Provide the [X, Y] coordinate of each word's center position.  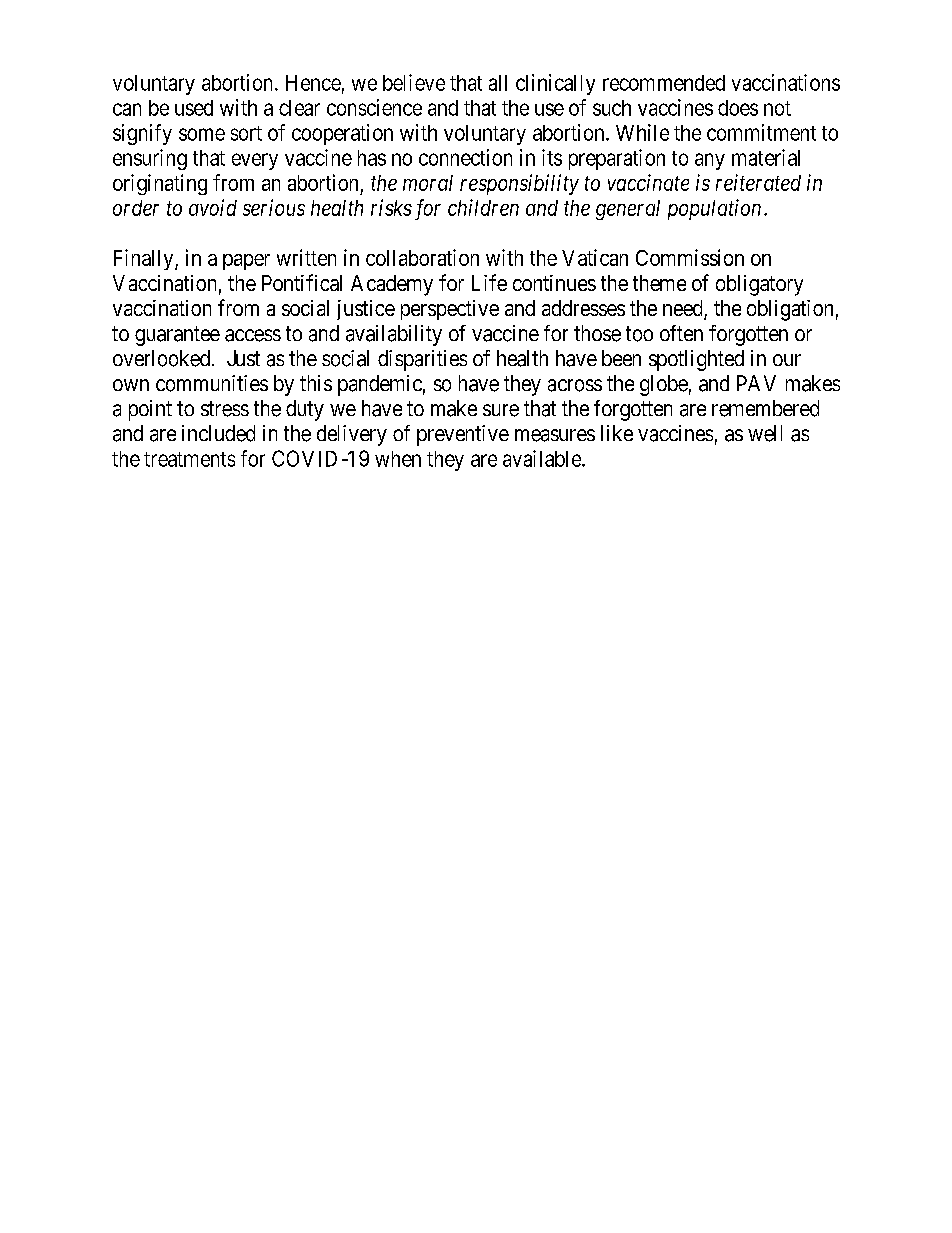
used [194, 108]
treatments [189, 459]
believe [414, 82]
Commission [690, 257]
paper [246, 262]
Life [489, 282]
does [738, 108]
